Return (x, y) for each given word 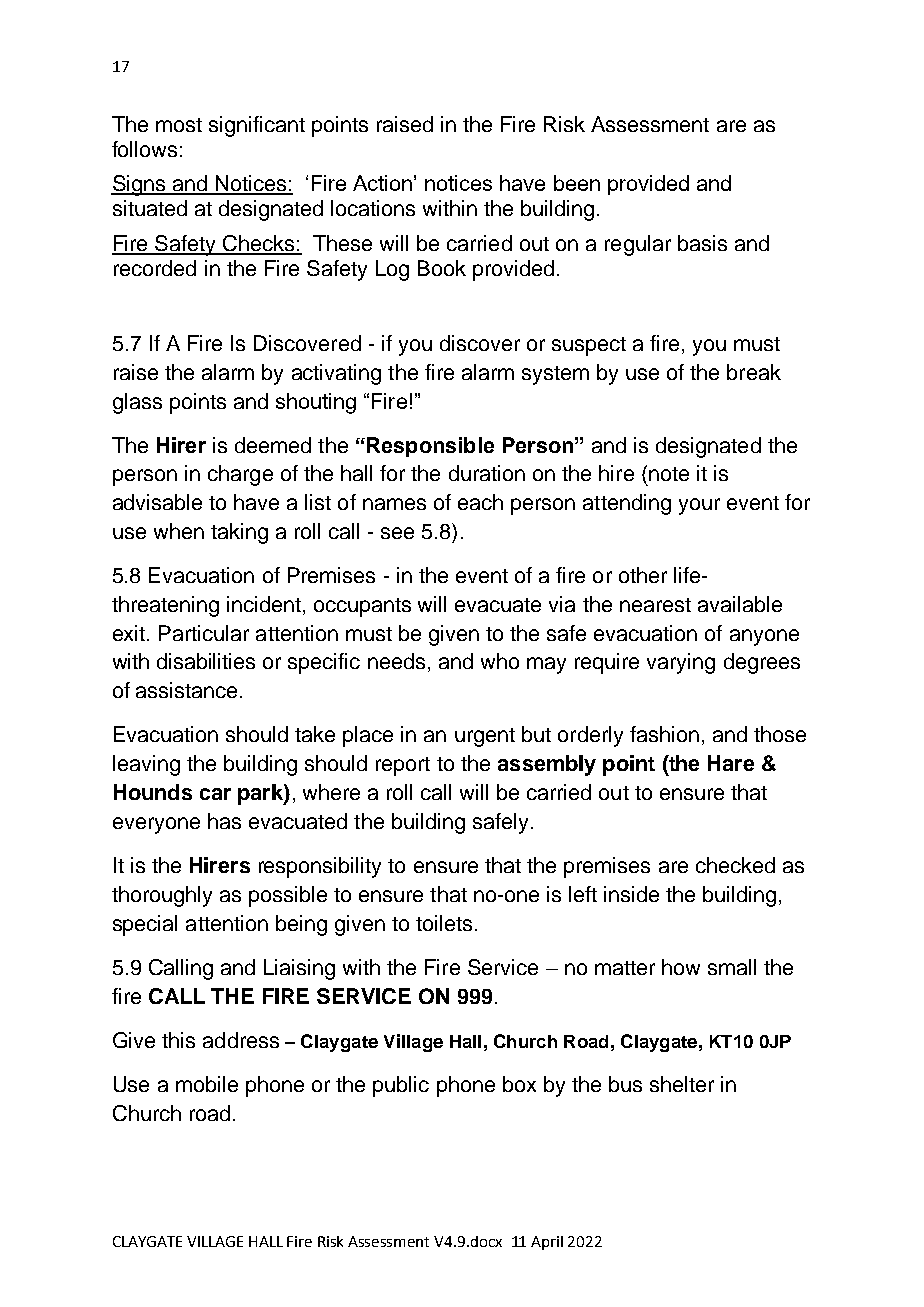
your (699, 506)
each (480, 502)
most (179, 125)
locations (373, 208)
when (179, 531)
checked (735, 865)
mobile (207, 1084)
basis (702, 243)
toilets (444, 923)
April (547, 1243)
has (224, 821)
